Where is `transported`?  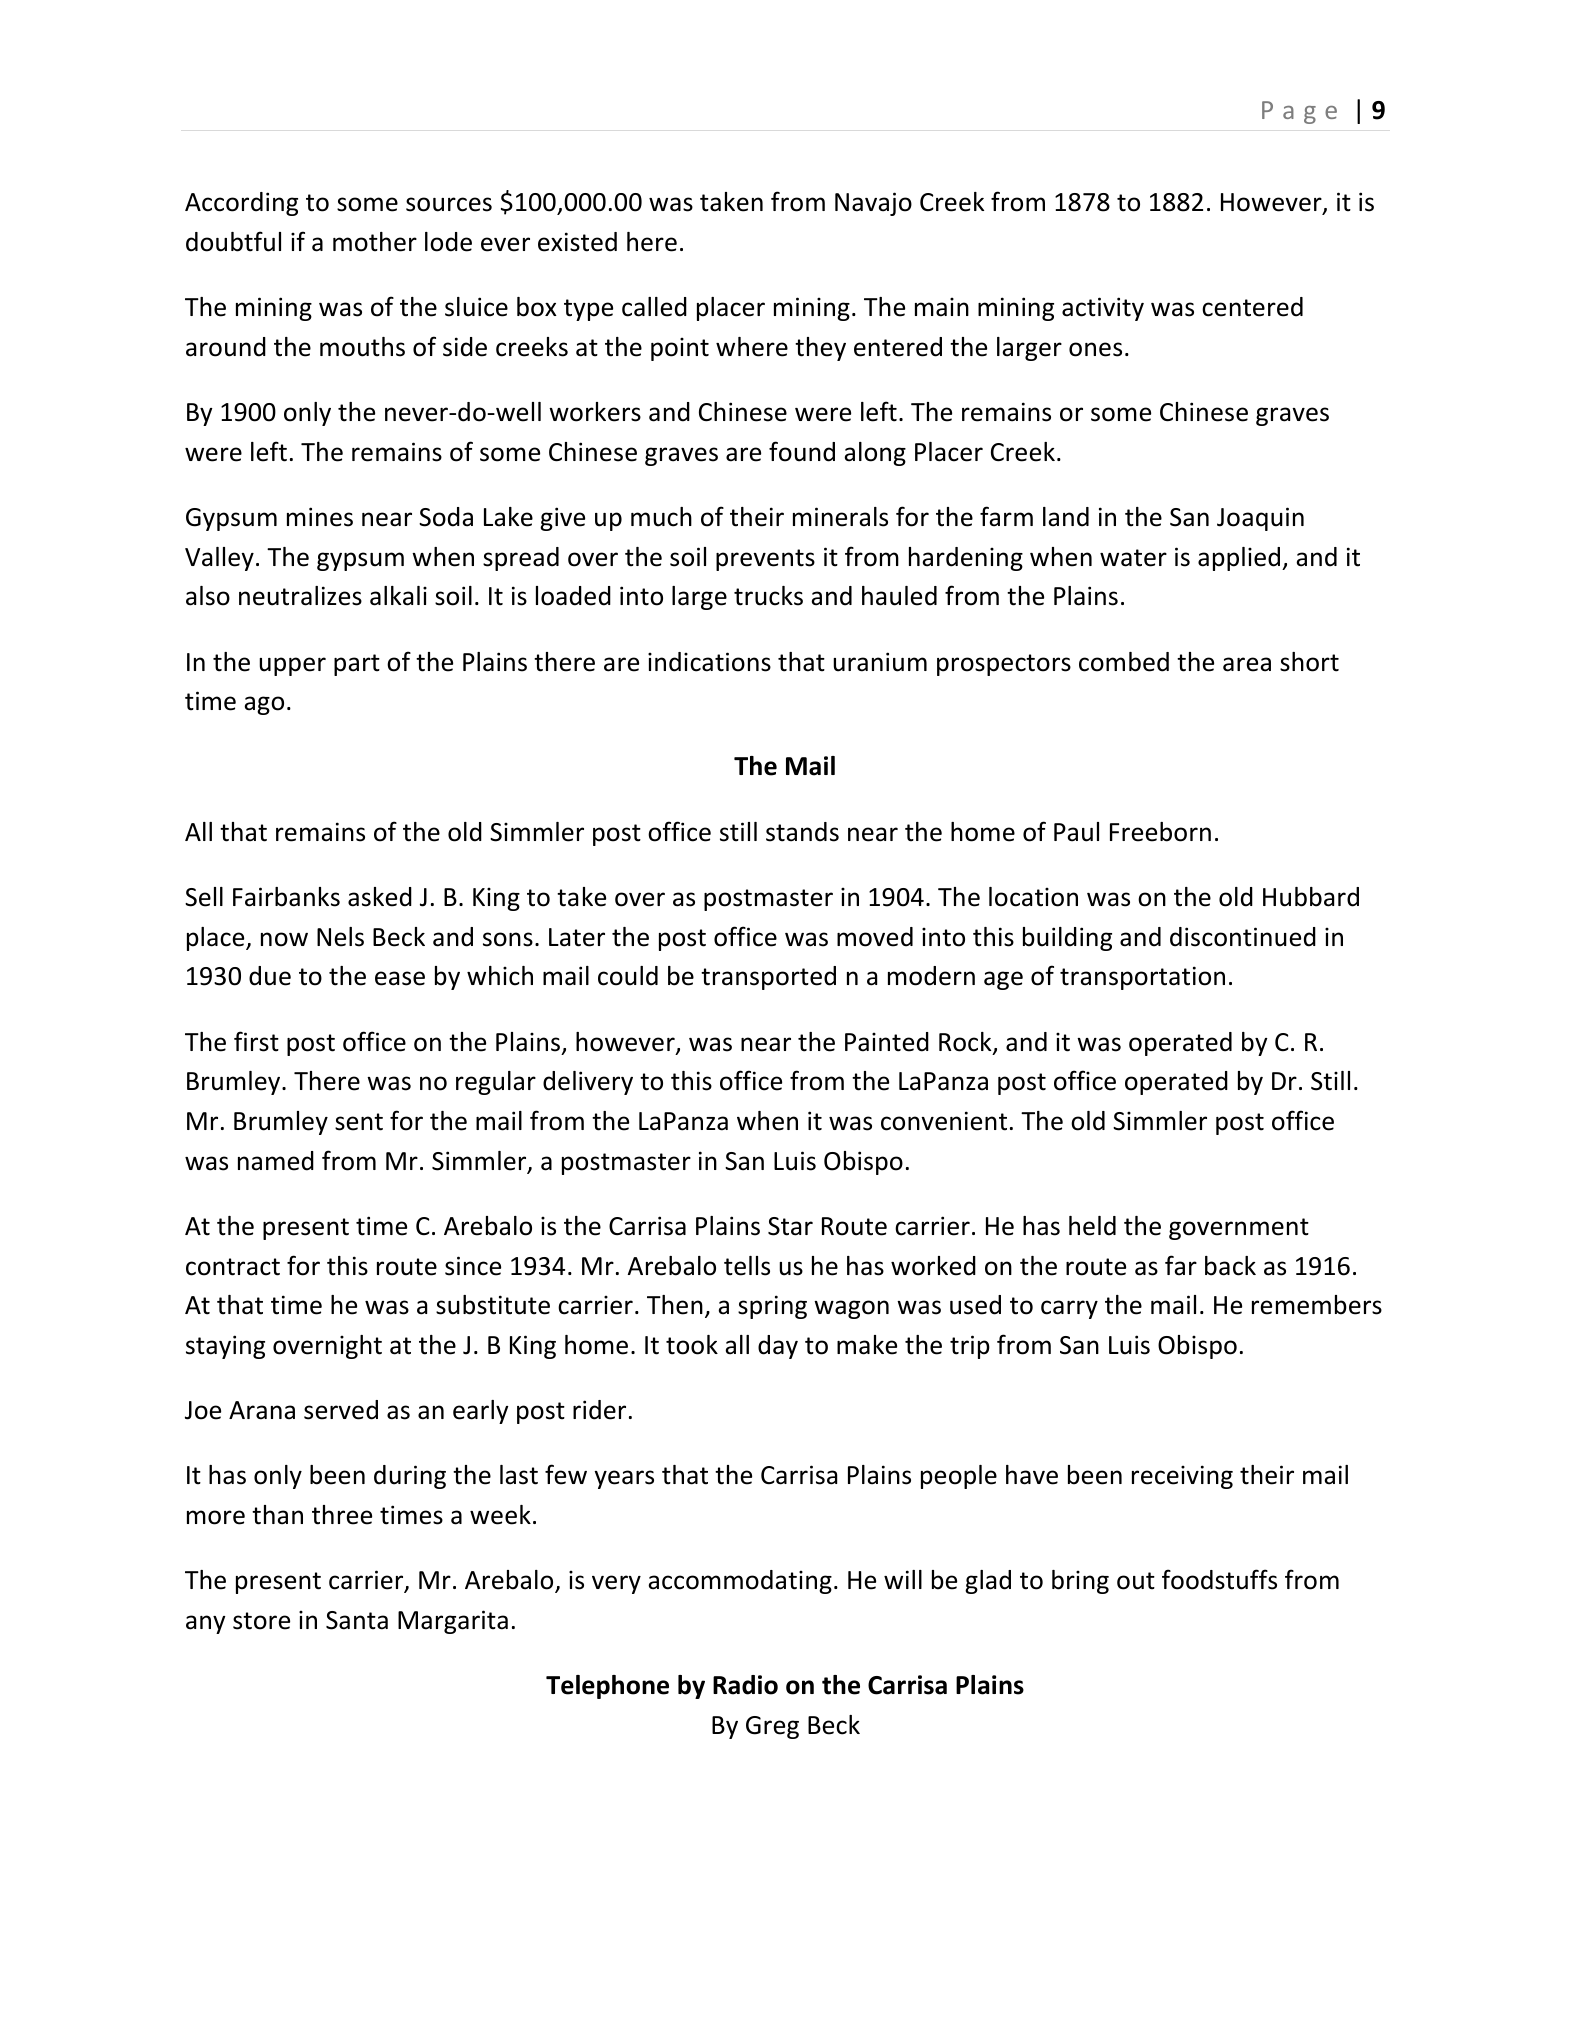
transported is located at coordinates (768, 978).
